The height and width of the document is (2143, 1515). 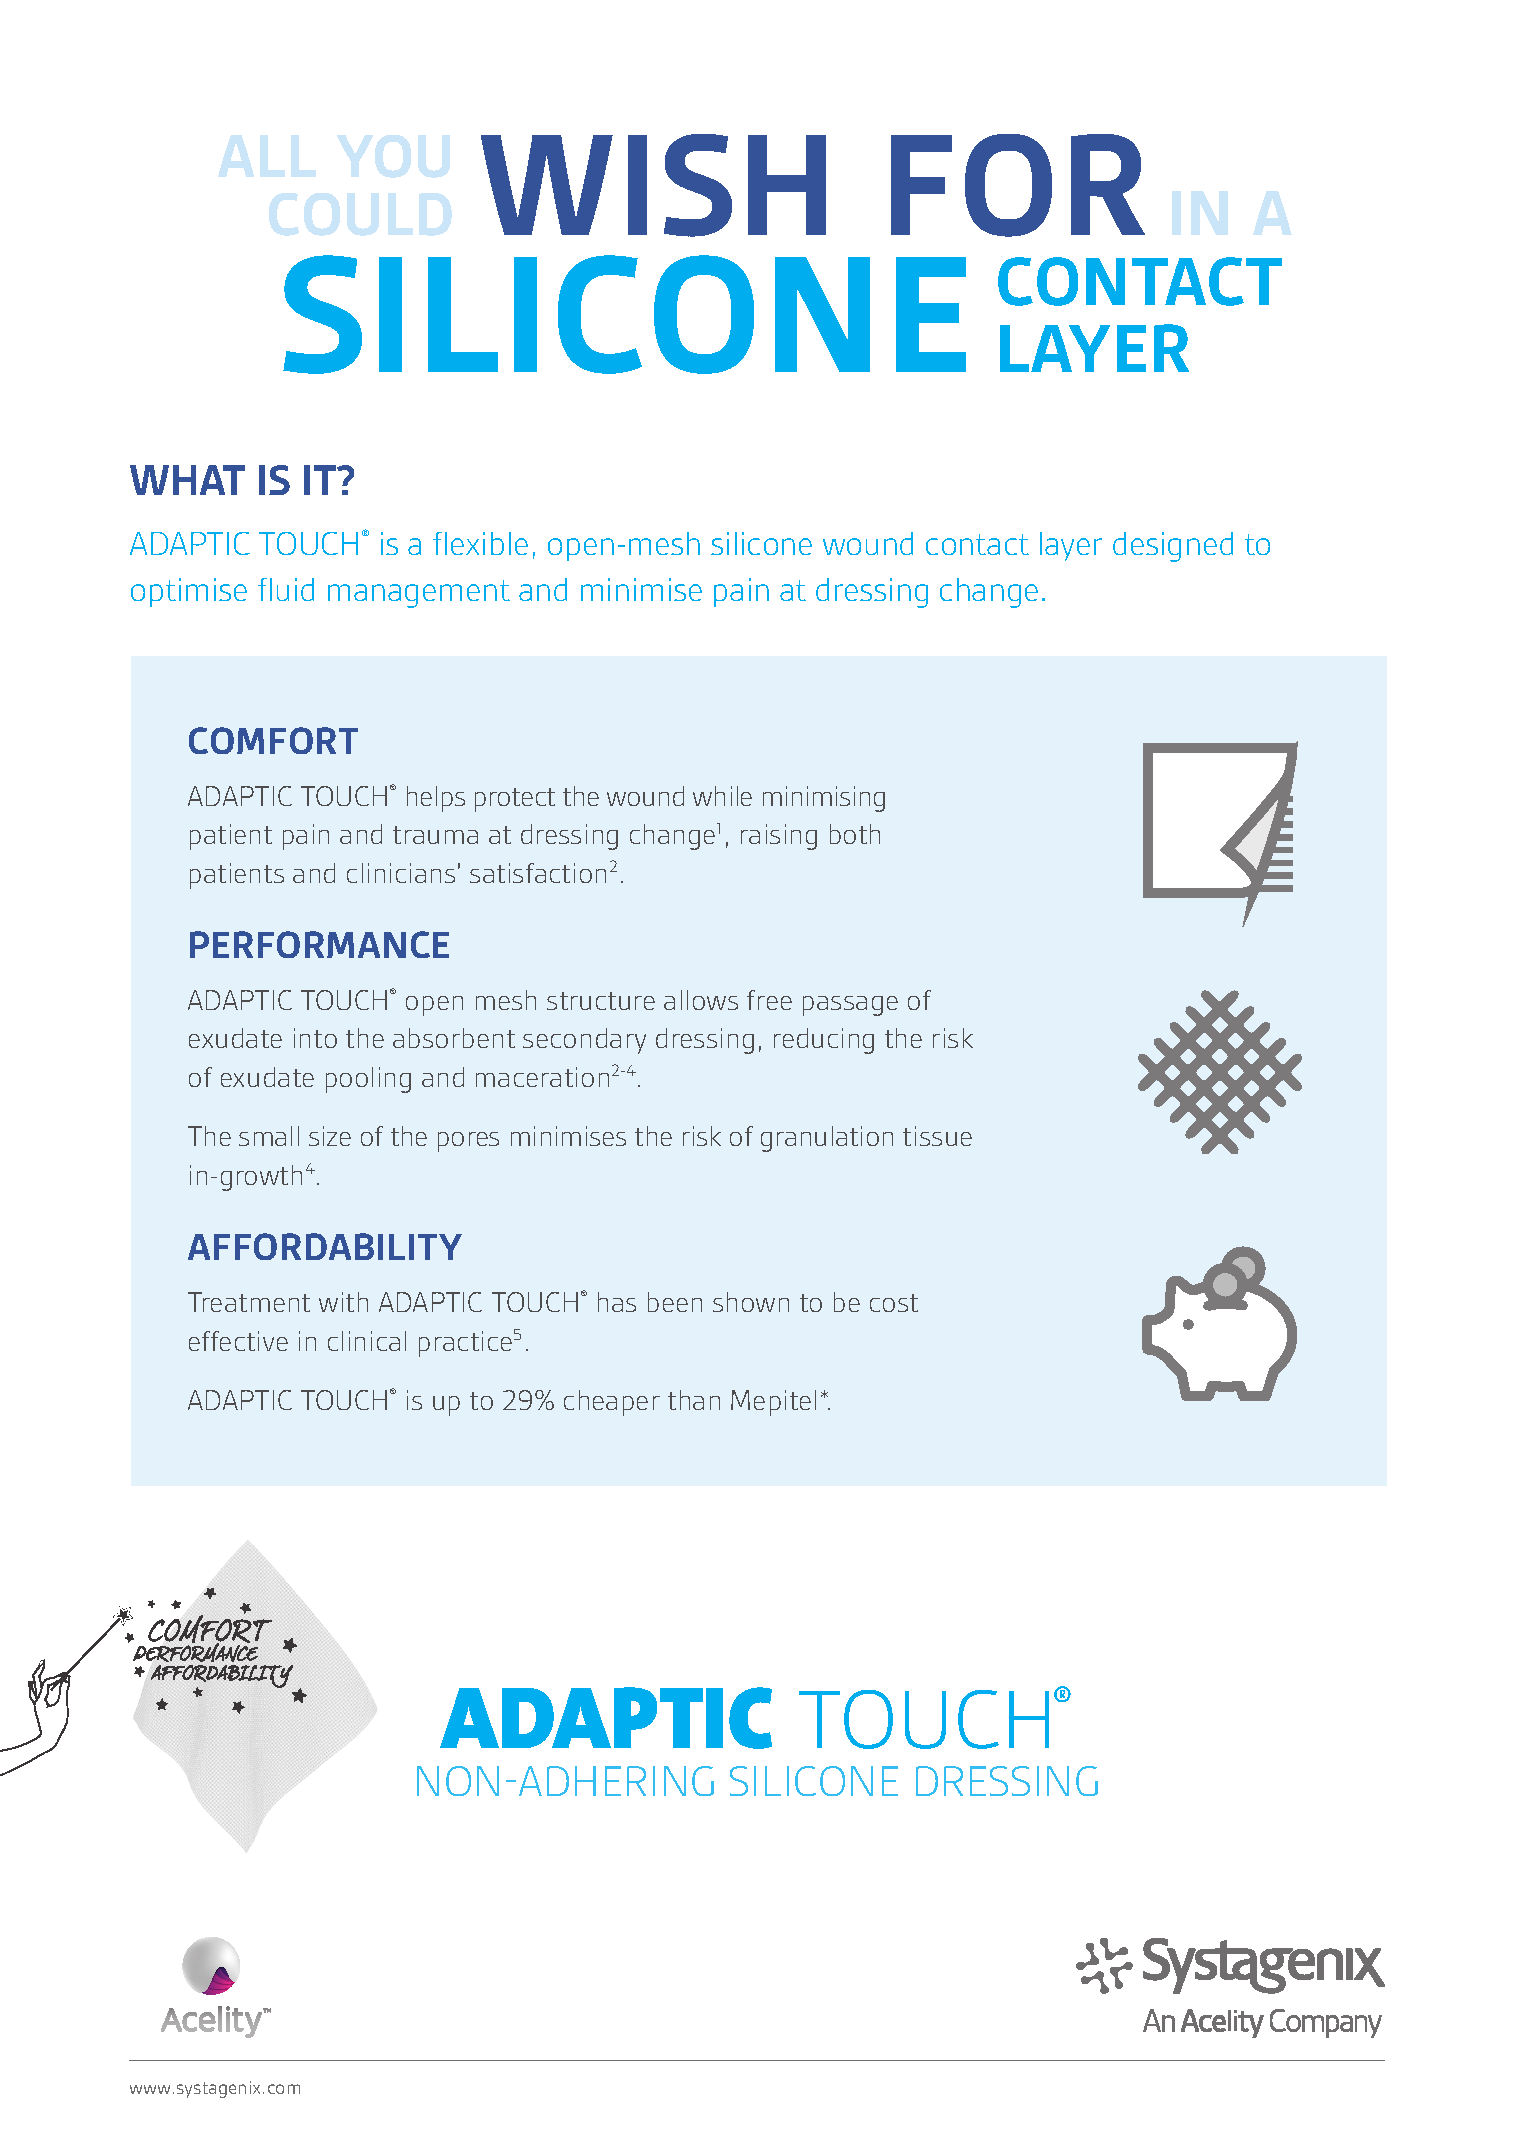 What do you see at coordinates (694, 1400) in the document?
I see `than` at bounding box center [694, 1400].
